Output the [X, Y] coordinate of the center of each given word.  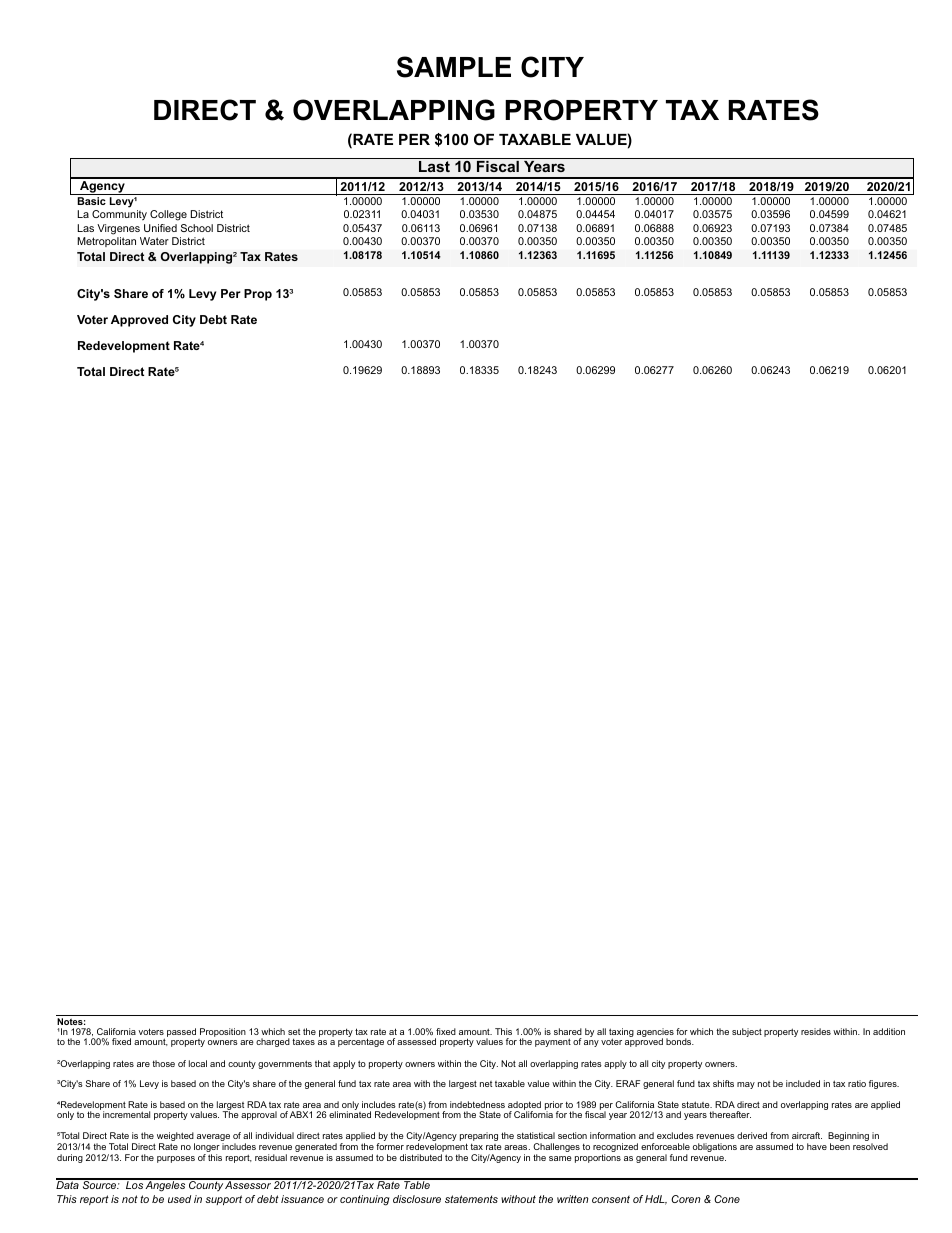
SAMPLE [454, 67]
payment [553, 1042]
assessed [416, 1041]
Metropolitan [106, 242]
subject [747, 1032]
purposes [176, 1159]
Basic [91, 201]
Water [154, 241]
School [197, 228]
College [168, 215]
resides [816, 1031]
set [294, 1032]
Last [434, 166]
